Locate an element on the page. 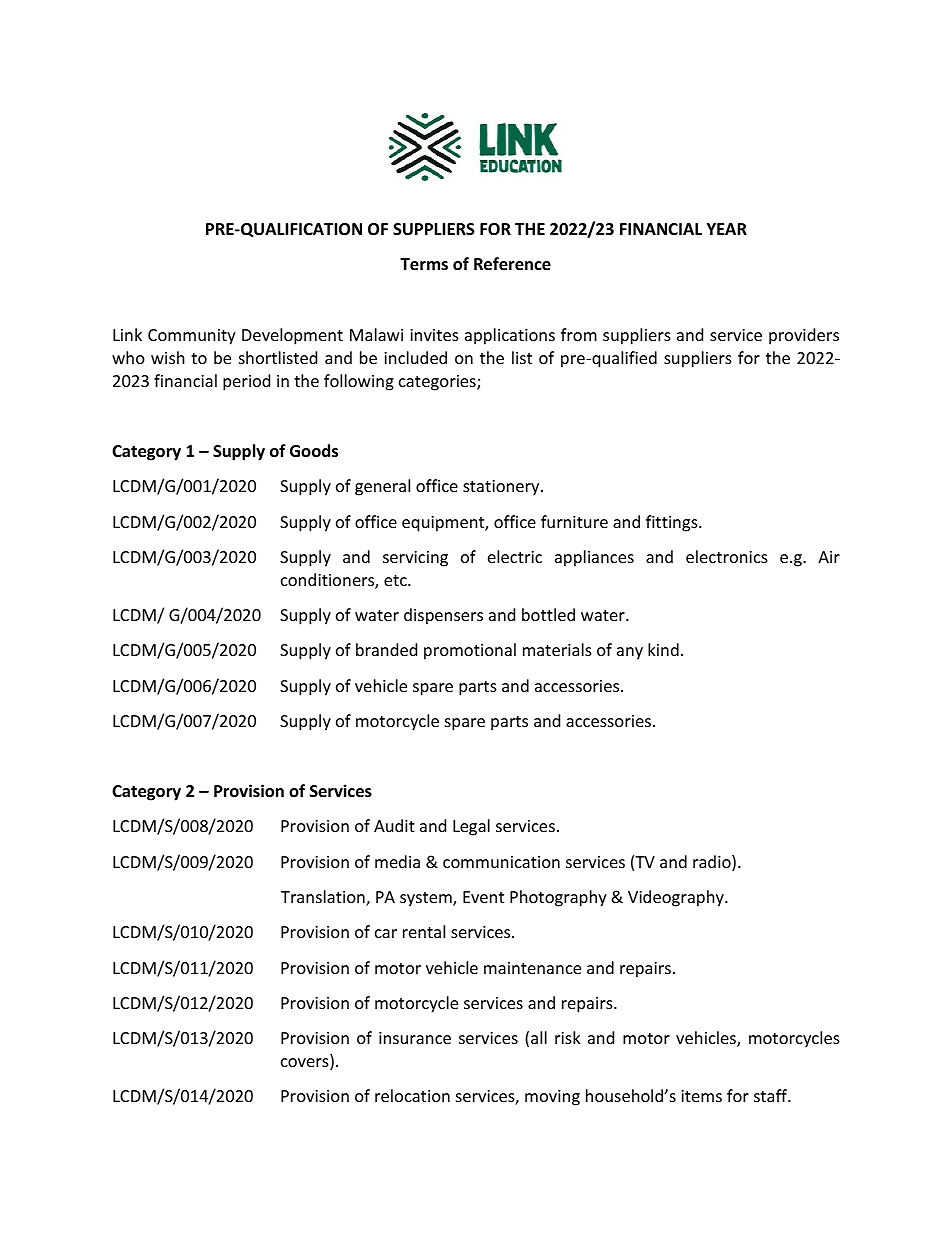 Image resolution: width=952 pixels, height=1233 pixels. Community is located at coordinates (192, 337).
